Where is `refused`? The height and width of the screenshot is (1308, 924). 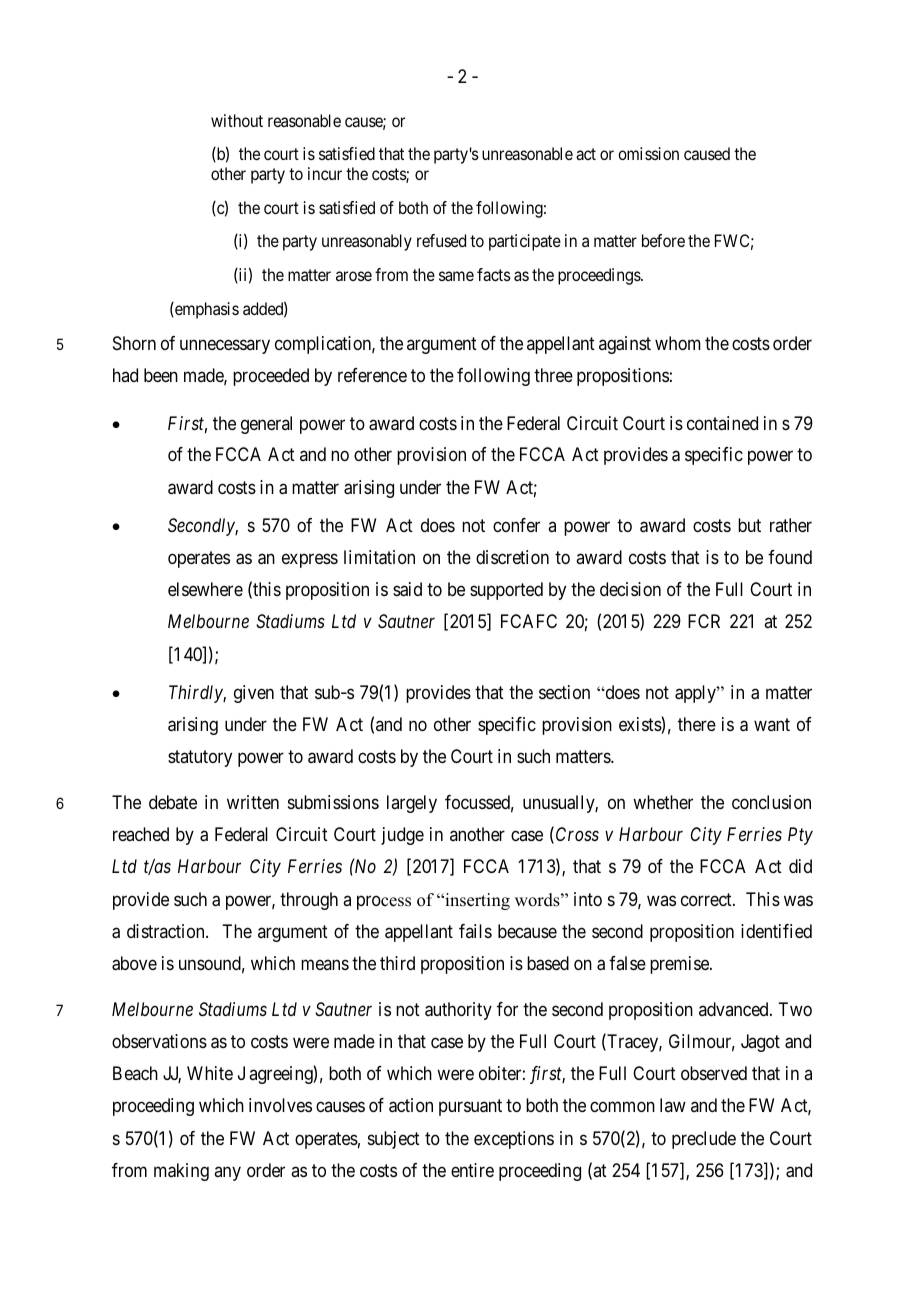 refused is located at coordinates (441, 240).
